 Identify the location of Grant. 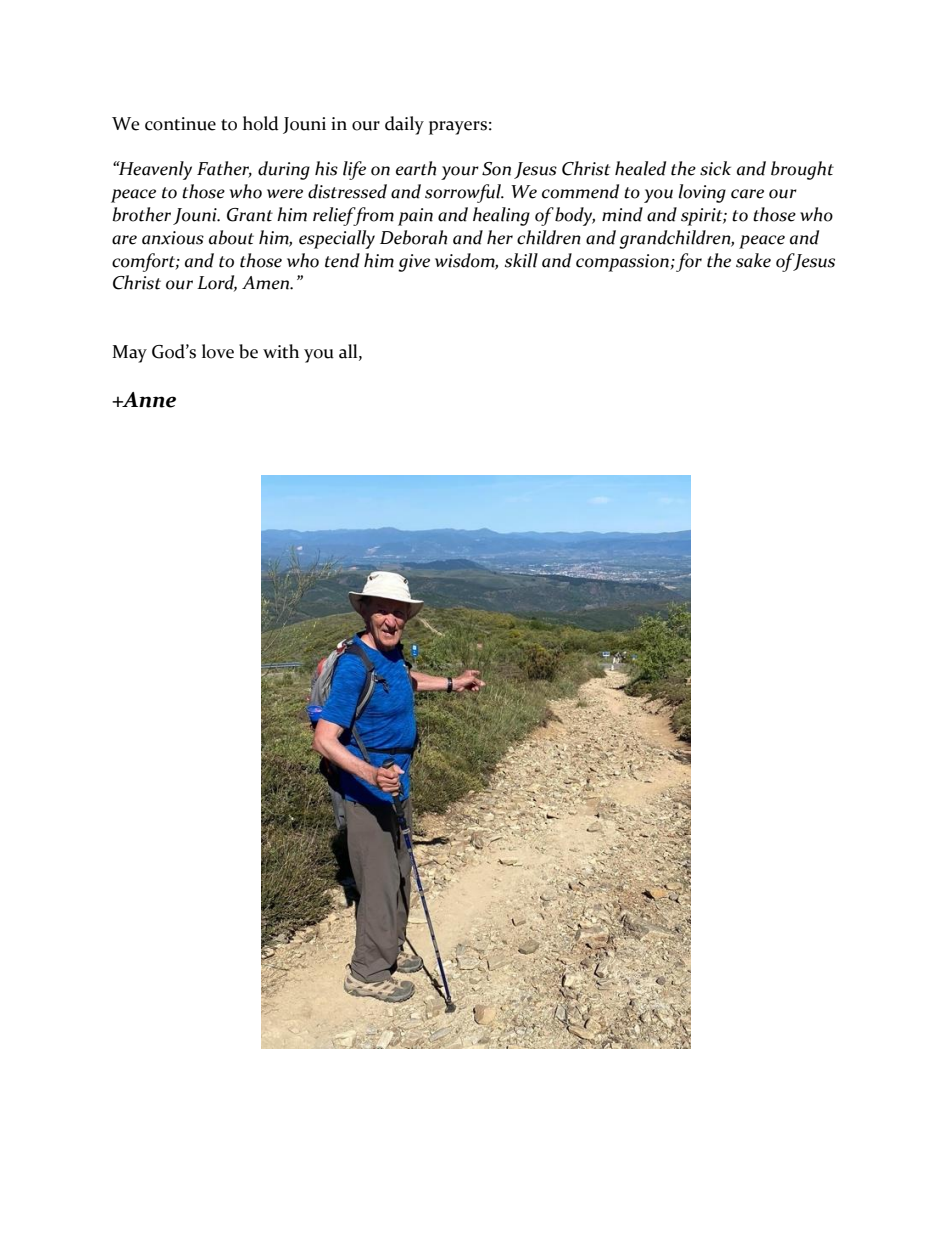
(250, 215).
